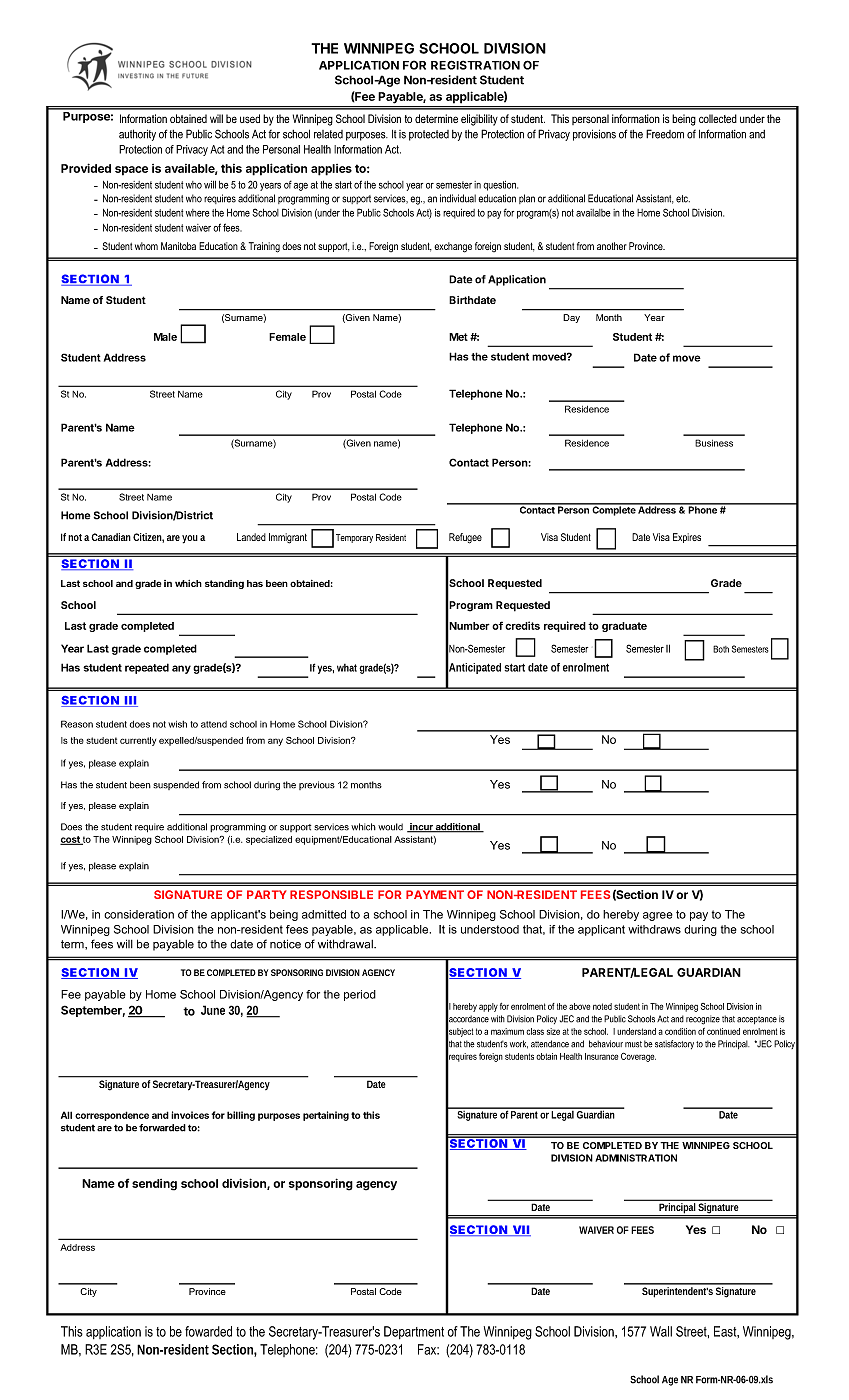 Image resolution: width=849 pixels, height=1400 pixels. What do you see at coordinates (458, 337) in the screenshot?
I see `Met` at bounding box center [458, 337].
